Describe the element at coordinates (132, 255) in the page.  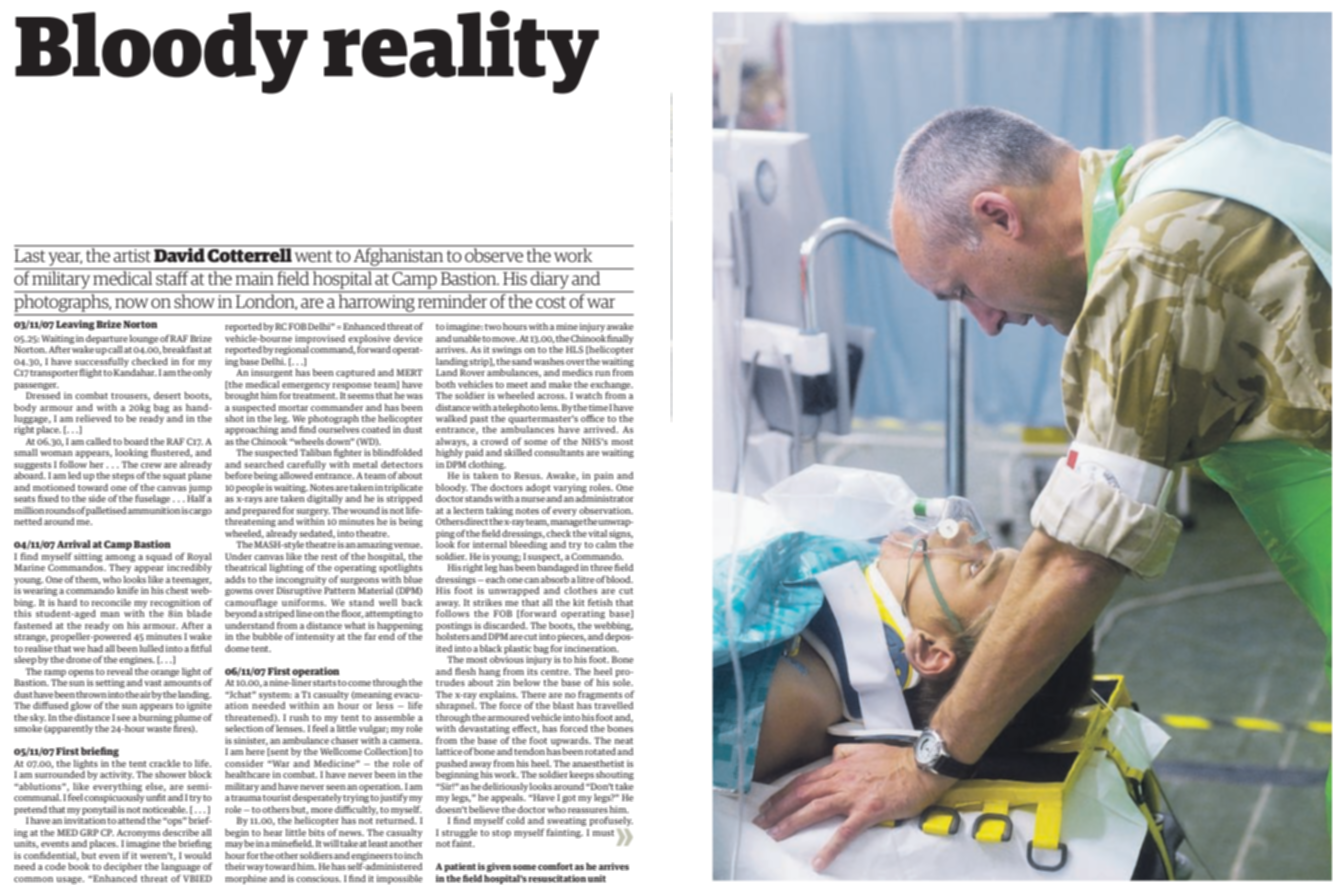
I see `artist` at that location.
